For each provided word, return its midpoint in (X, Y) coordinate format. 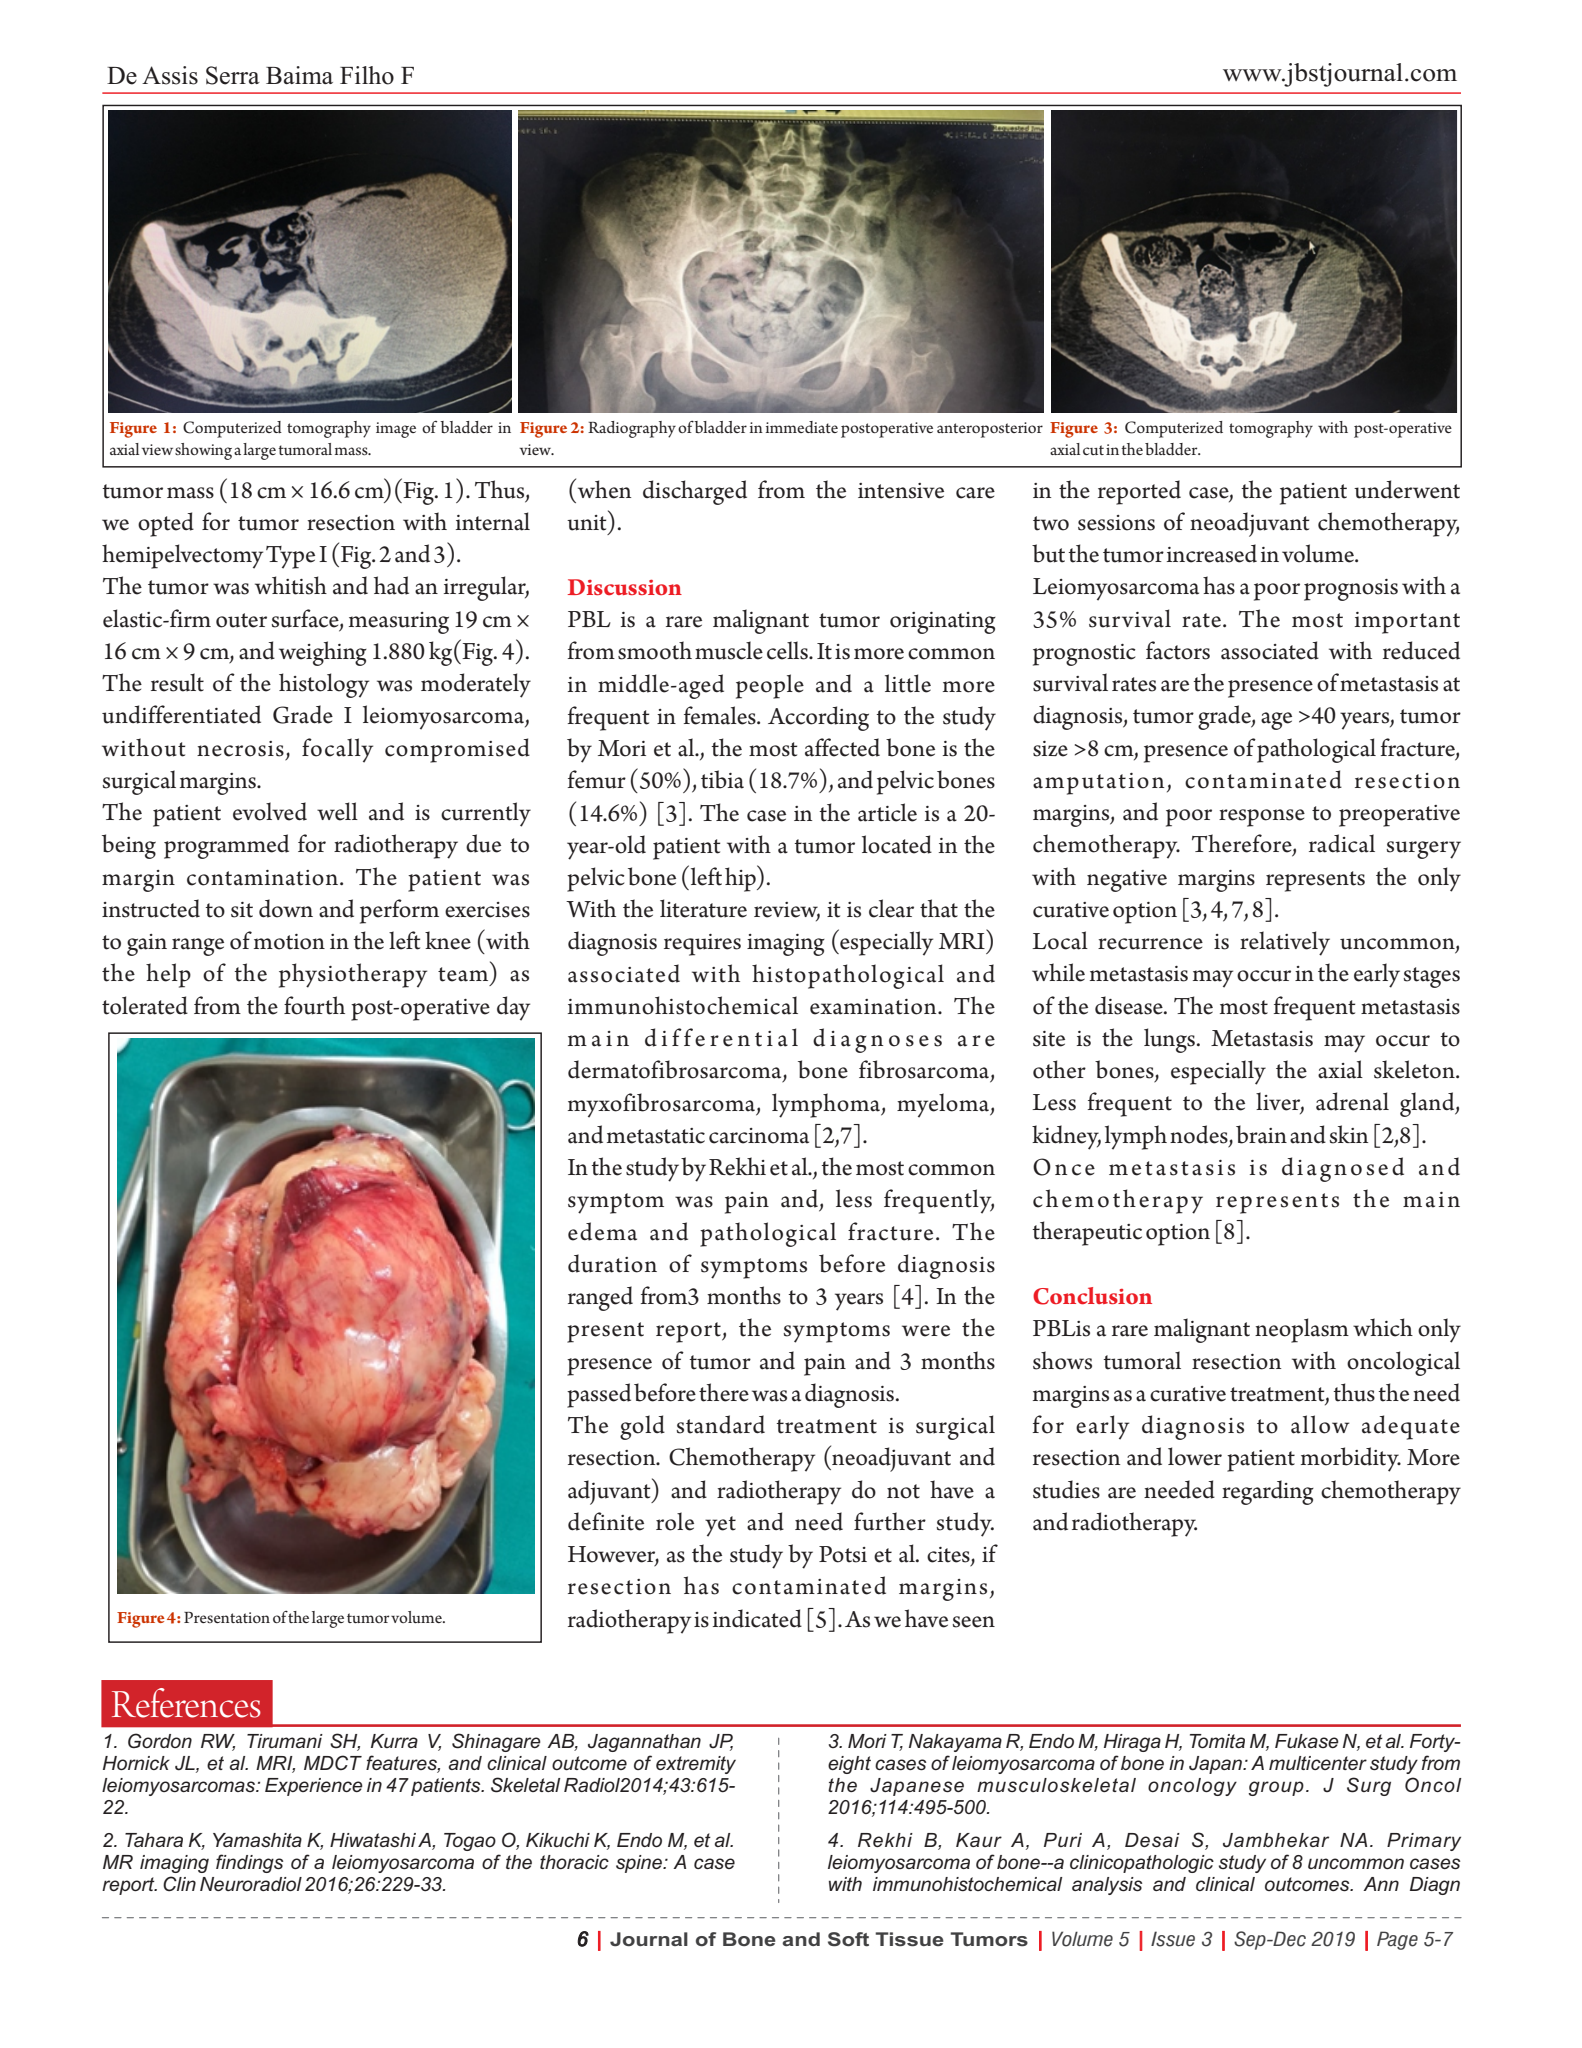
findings (249, 1863)
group (1276, 1788)
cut (1093, 450)
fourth (314, 1005)
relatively (1285, 943)
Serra (233, 75)
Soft (848, 1939)
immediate (802, 427)
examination (874, 1007)
